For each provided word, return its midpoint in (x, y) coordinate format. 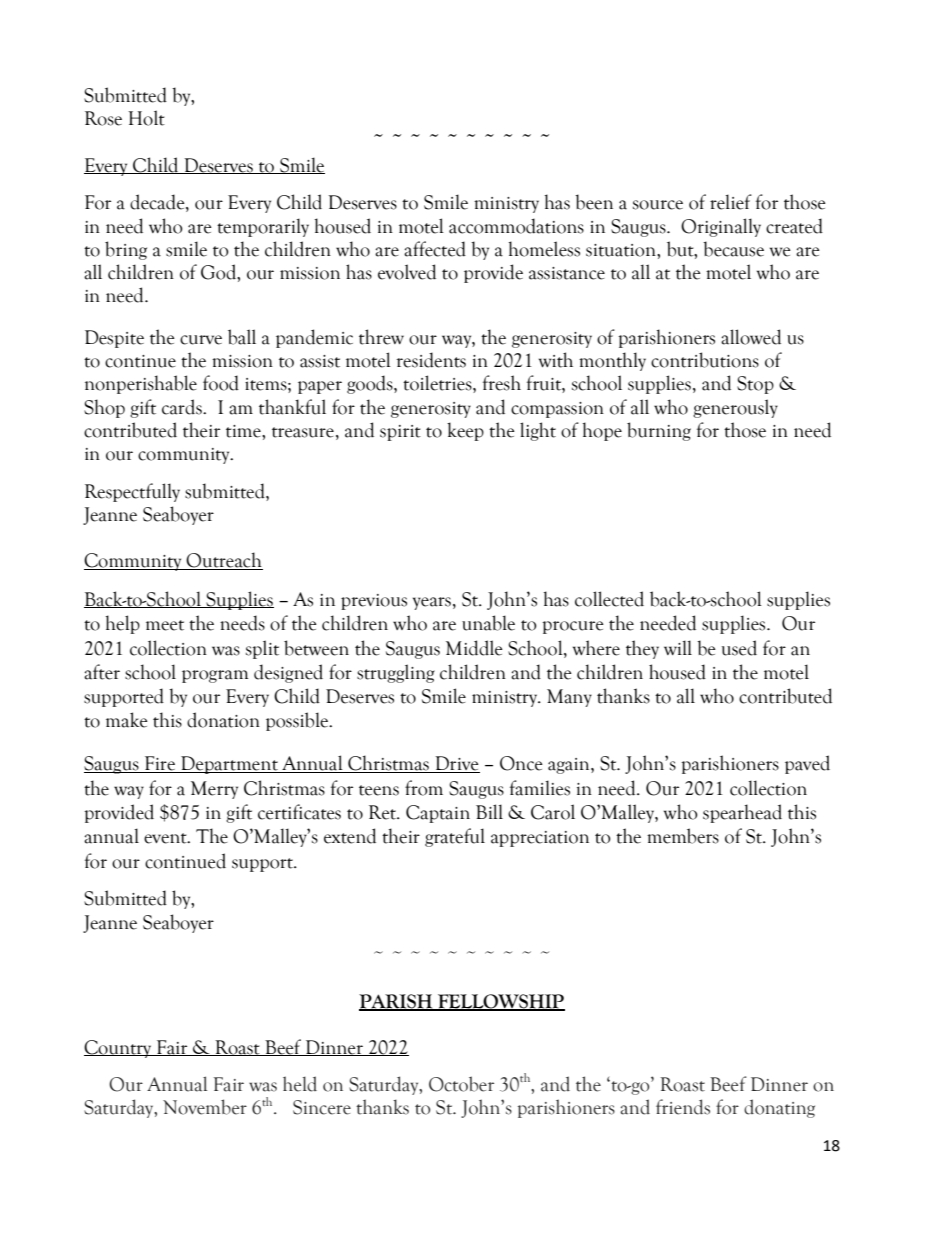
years (432, 603)
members (683, 836)
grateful (455, 837)
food (221, 383)
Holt (146, 118)
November (205, 1107)
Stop (755, 385)
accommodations (516, 226)
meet (165, 625)
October (461, 1084)
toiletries (438, 384)
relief (731, 202)
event (166, 838)
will (678, 647)
